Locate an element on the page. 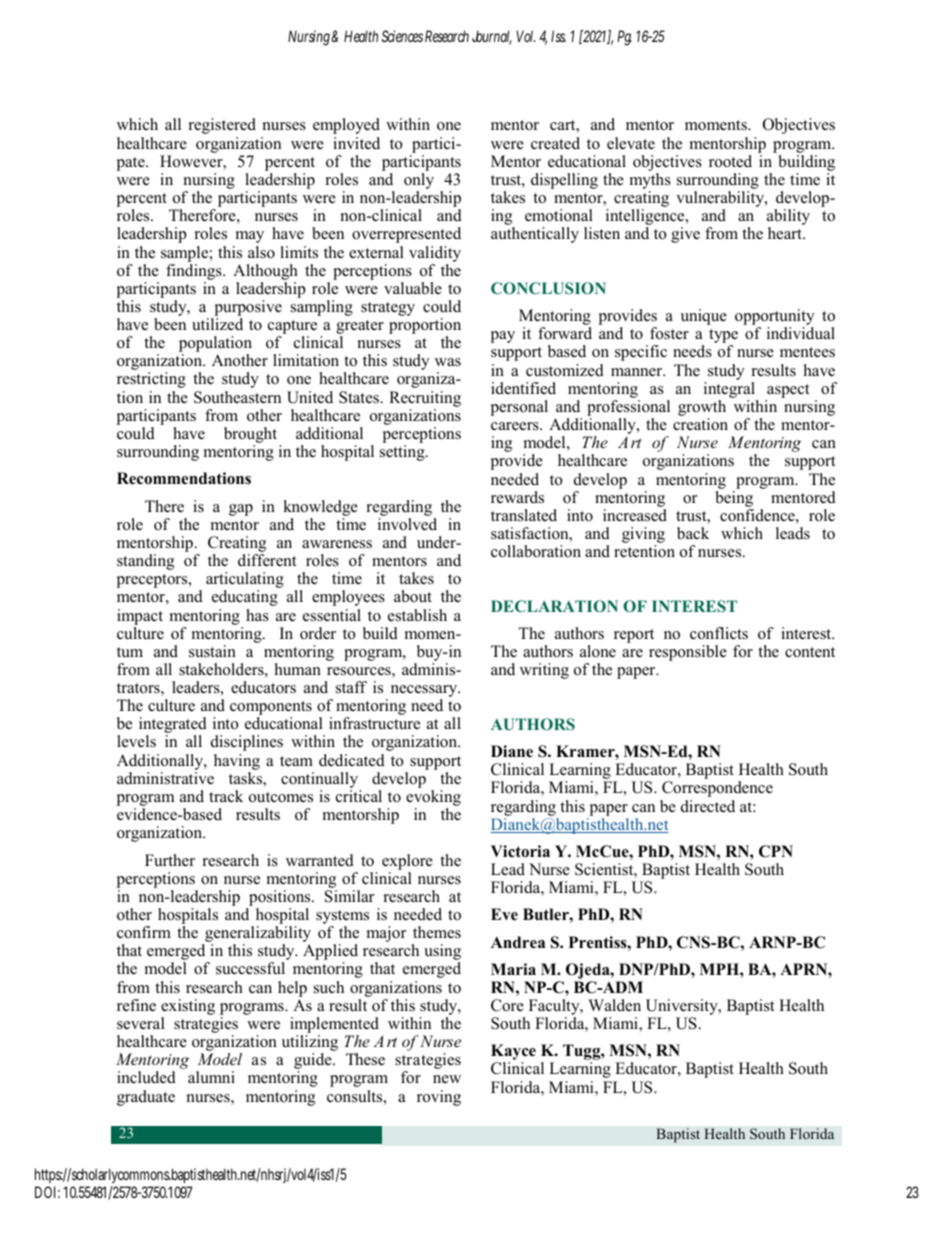 The height and width of the document is (1233, 952). unique is located at coordinates (704, 317).
